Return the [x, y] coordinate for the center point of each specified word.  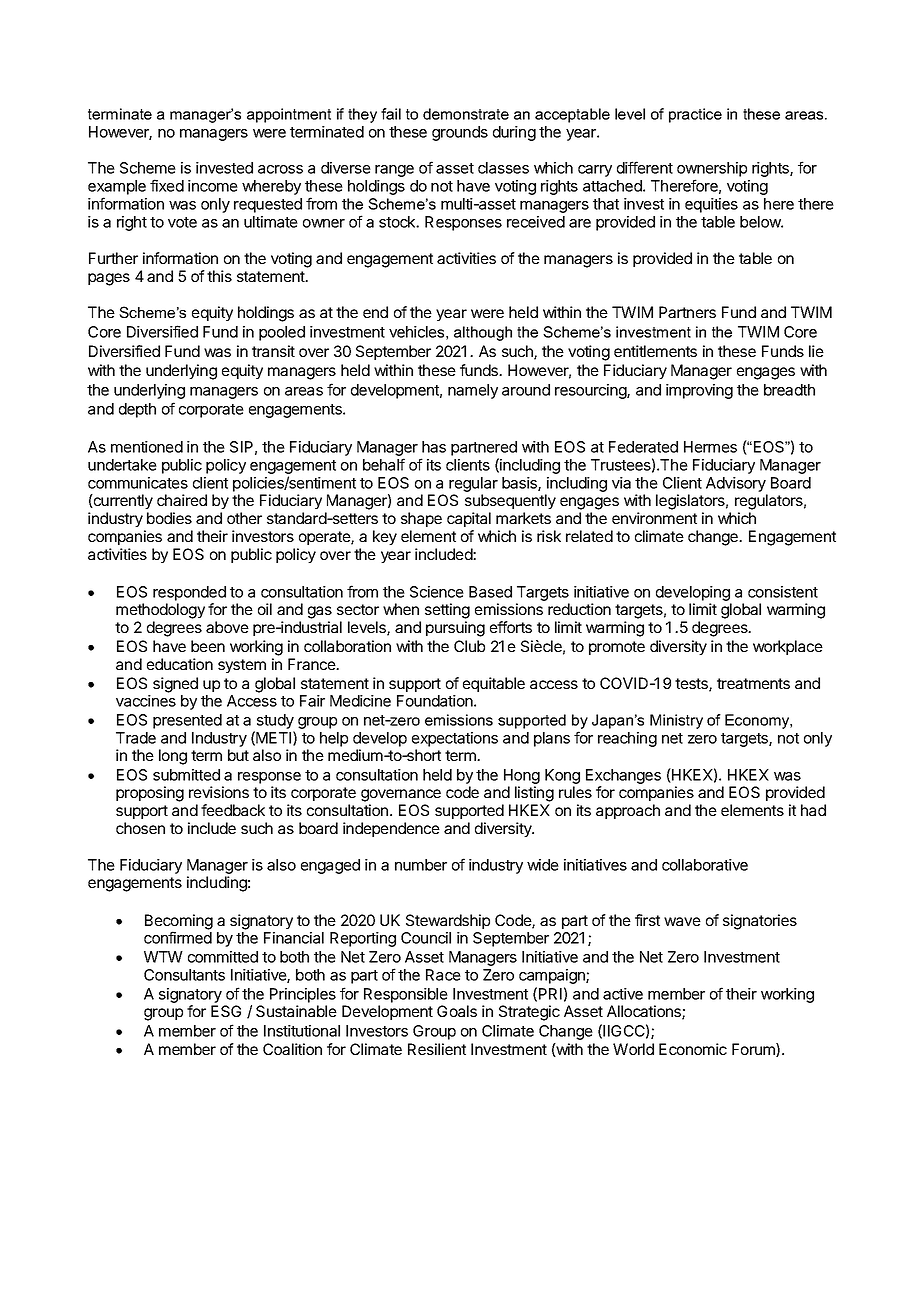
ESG [226, 1011]
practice [695, 115]
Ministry [676, 721]
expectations [455, 739]
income [213, 186]
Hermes [710, 447]
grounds [460, 133]
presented [187, 721]
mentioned [147, 447]
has [434, 447]
